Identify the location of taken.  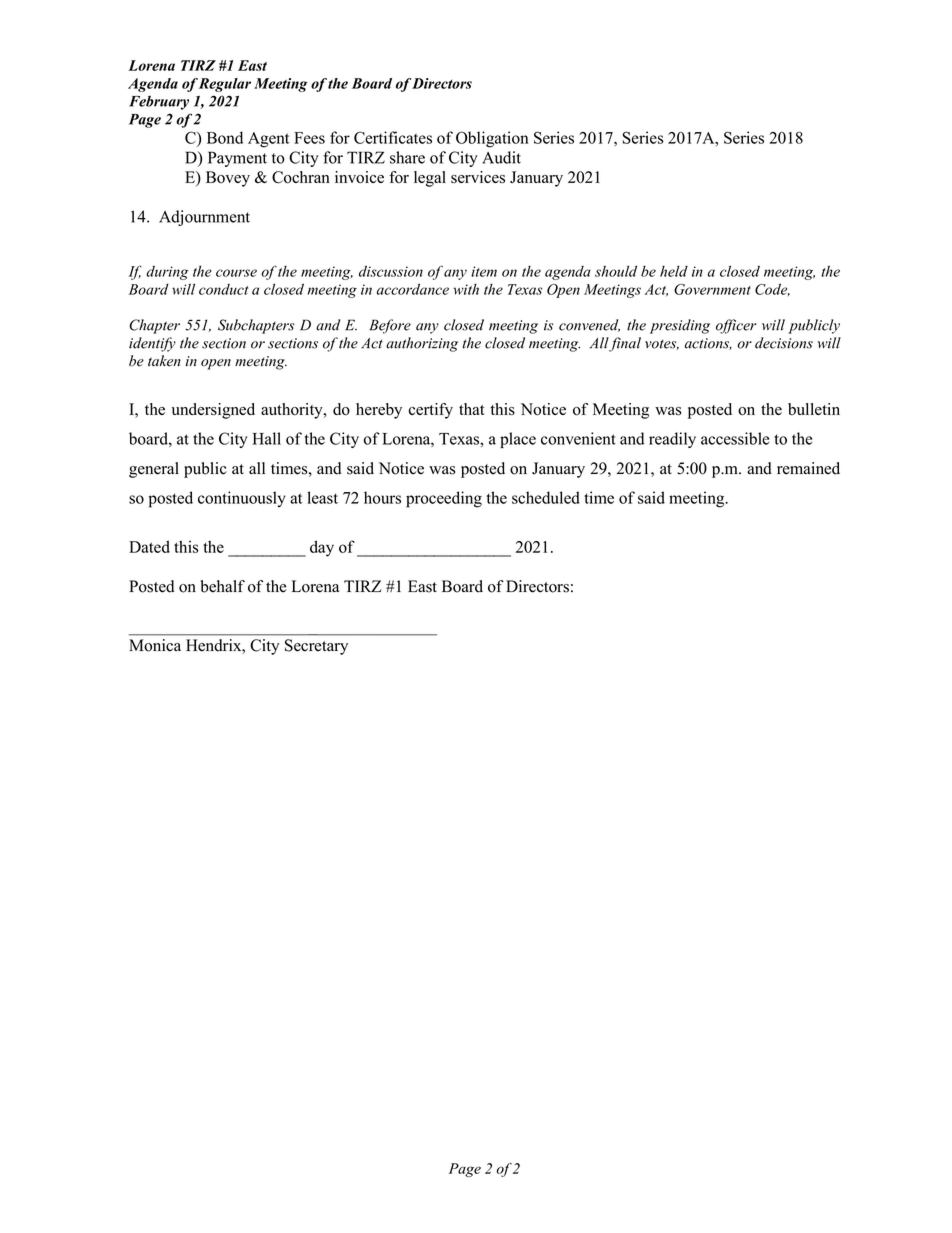
(164, 361).
